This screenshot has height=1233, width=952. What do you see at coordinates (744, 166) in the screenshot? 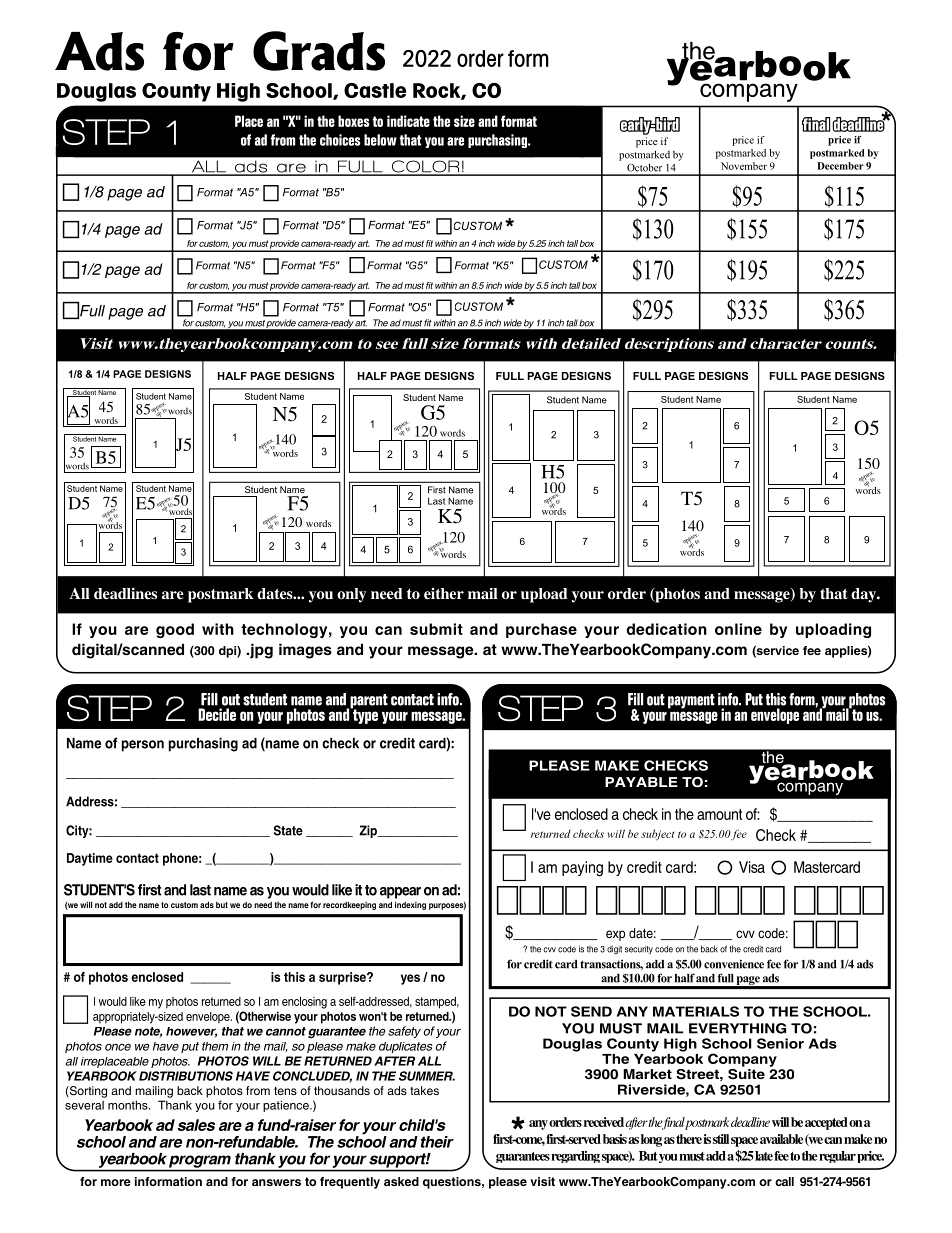
I see `November` at bounding box center [744, 166].
